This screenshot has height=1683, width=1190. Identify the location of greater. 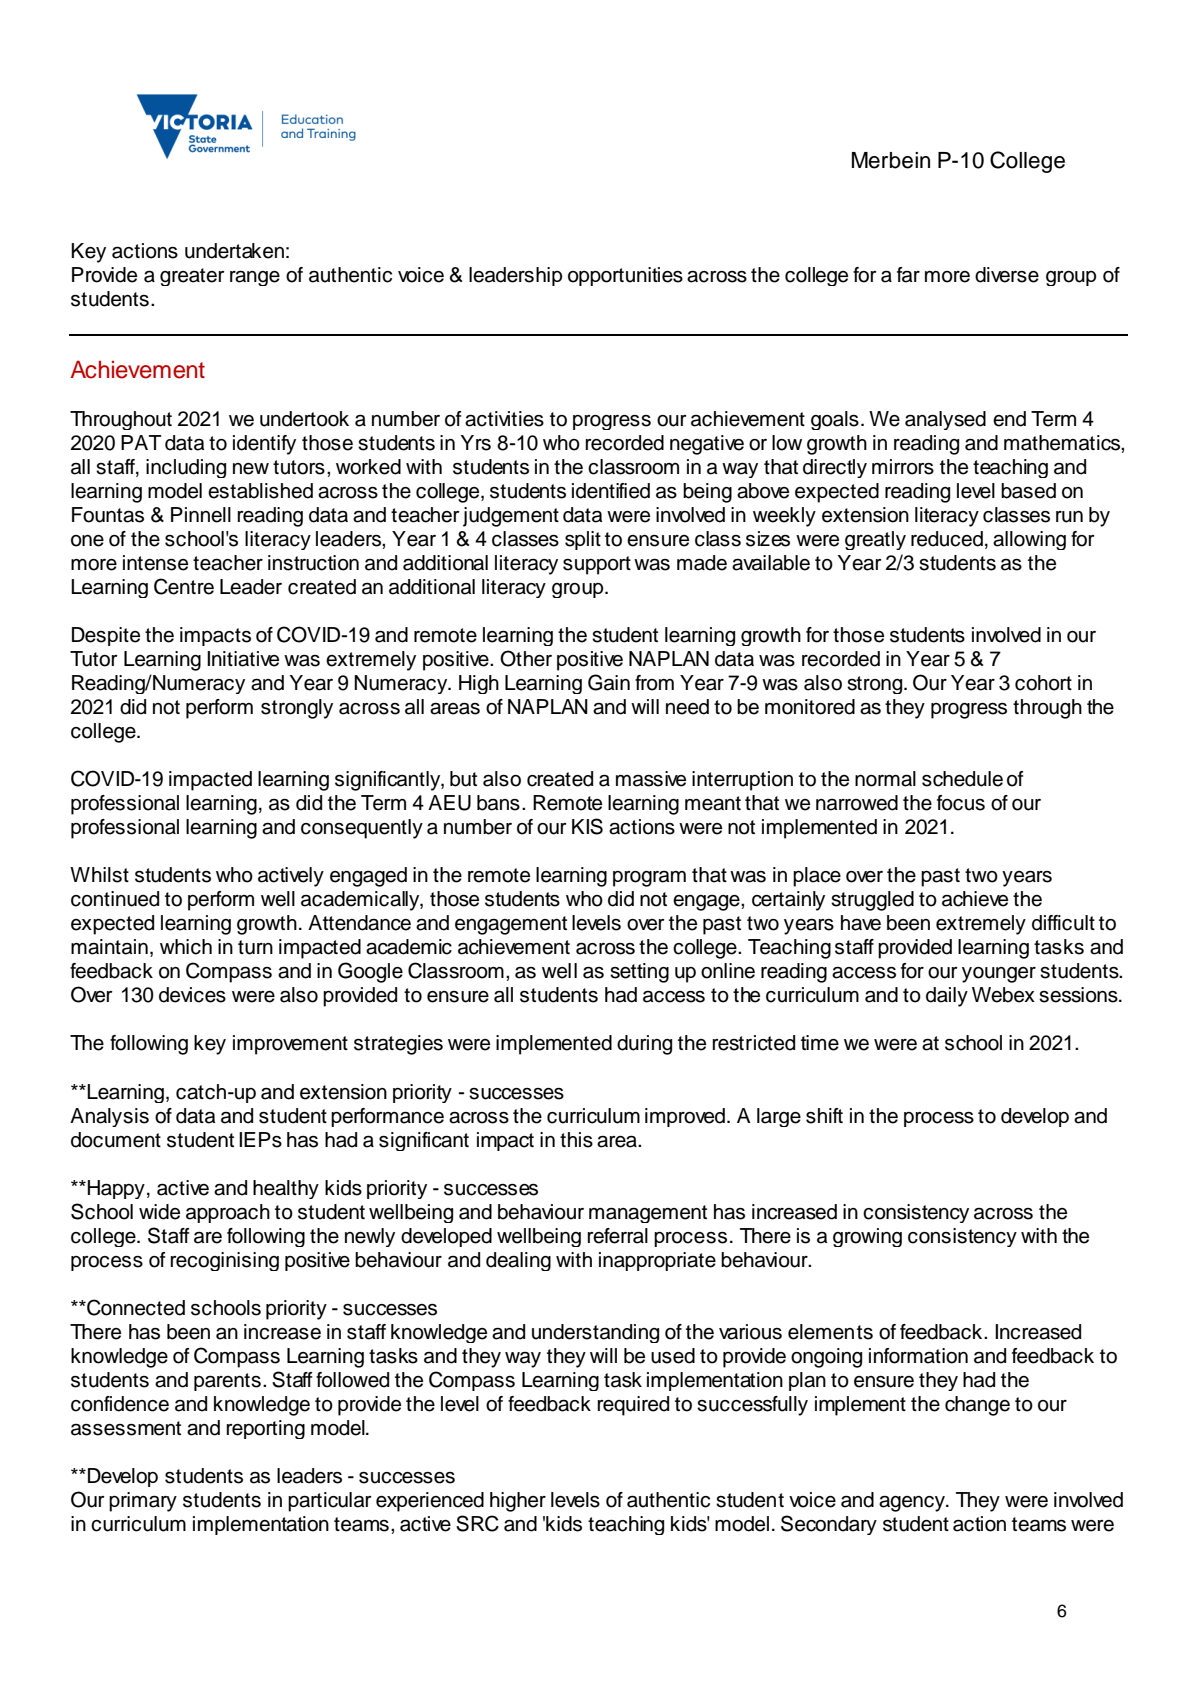
(192, 277).
